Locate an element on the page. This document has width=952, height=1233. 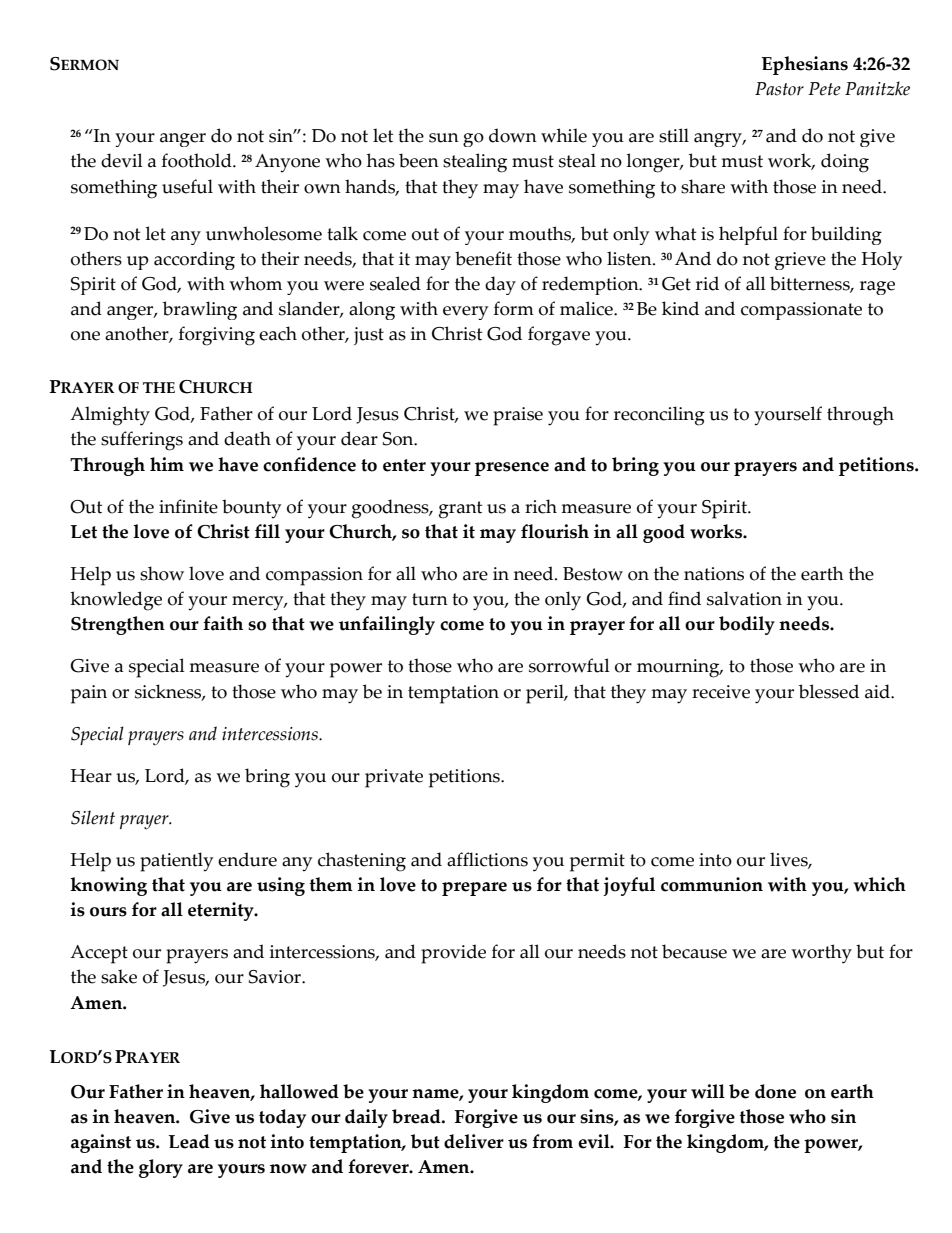
eternity is located at coordinates (222, 911).
